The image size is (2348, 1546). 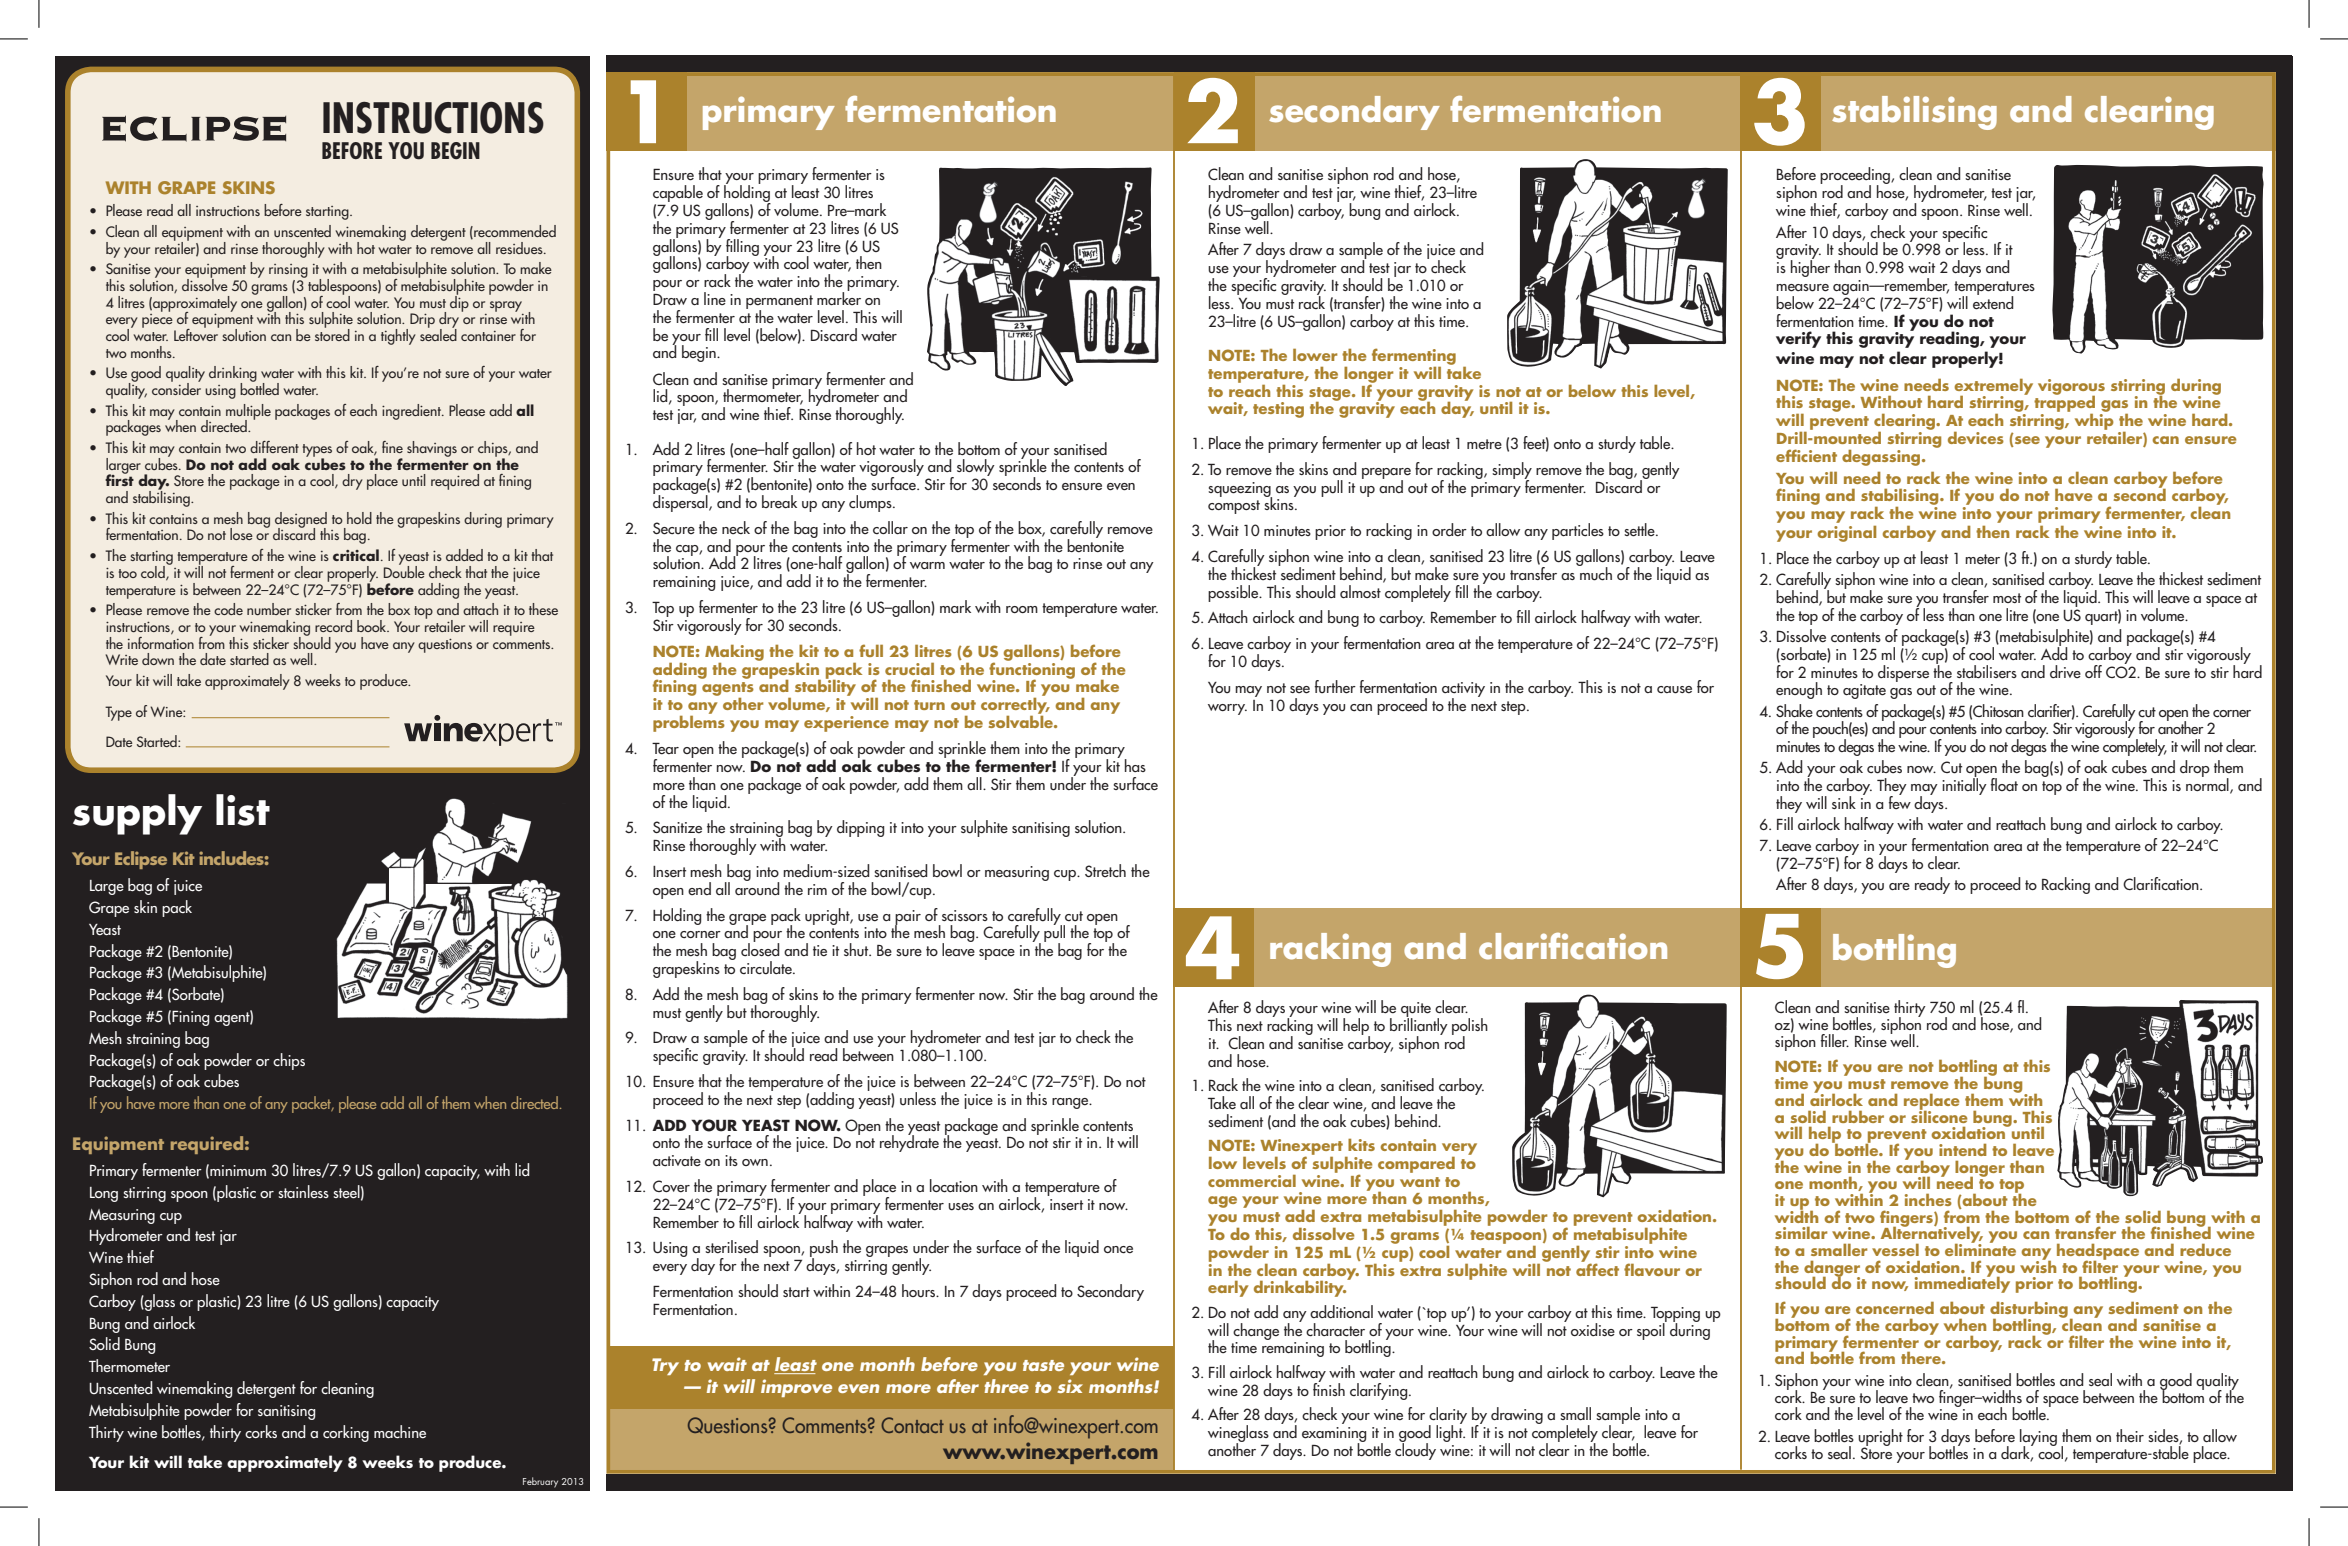 What do you see at coordinates (1987, 672) in the screenshot?
I see `stabilisers` at bounding box center [1987, 672].
